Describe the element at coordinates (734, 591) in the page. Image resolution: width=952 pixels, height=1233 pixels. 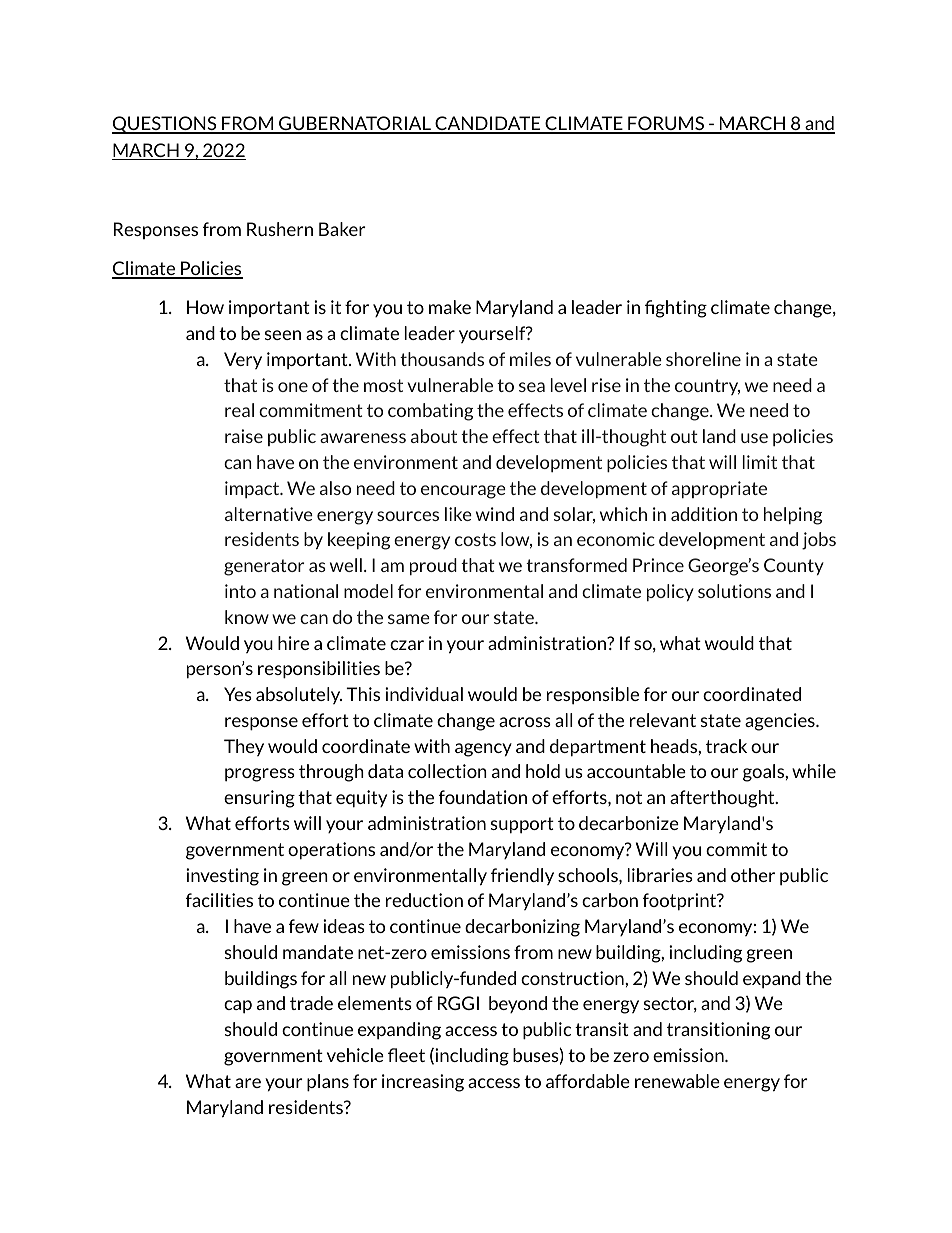
I see `solutions` at that location.
